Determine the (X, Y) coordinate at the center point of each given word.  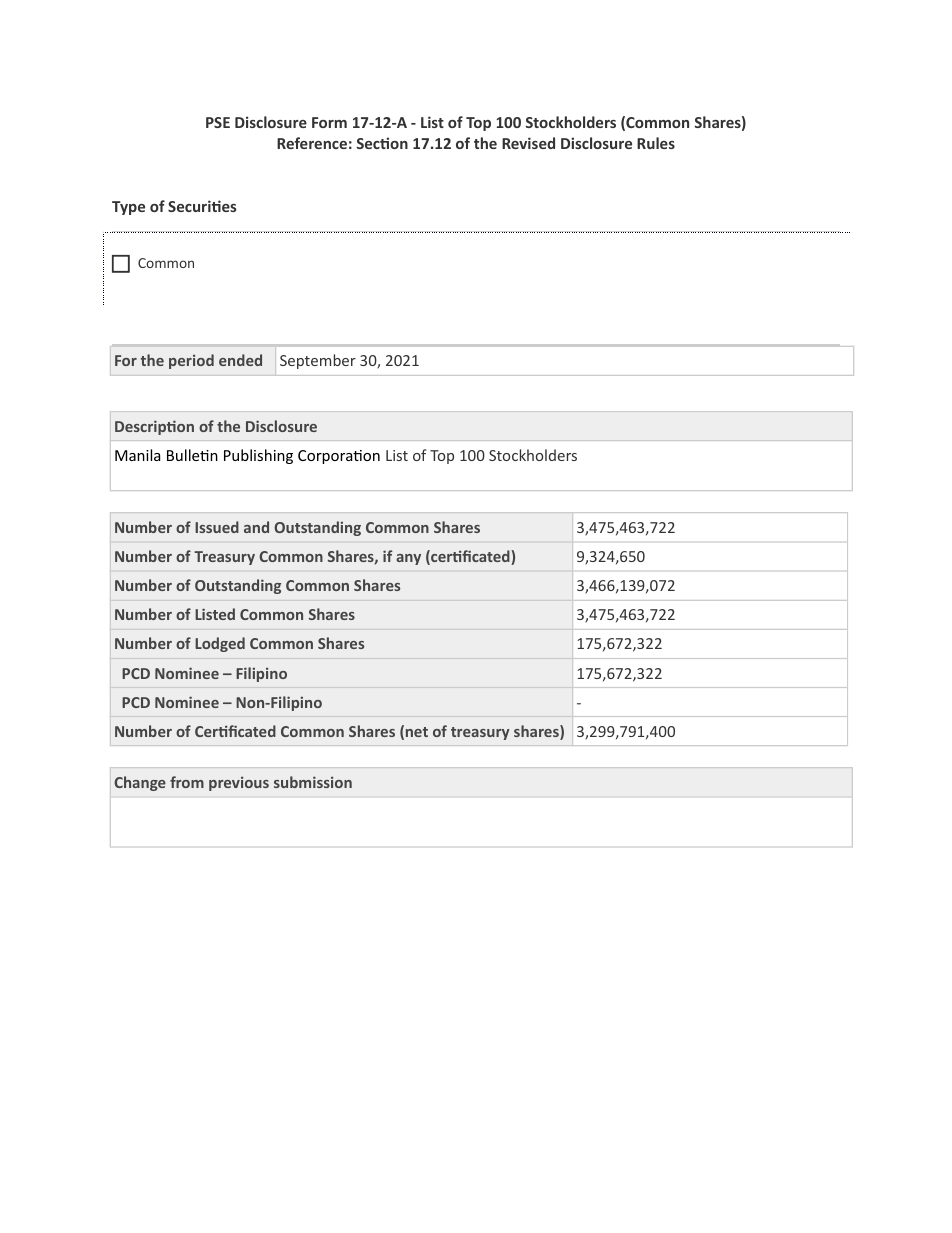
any (408, 559)
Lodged (220, 644)
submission (313, 782)
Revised (528, 143)
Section (382, 143)
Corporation (339, 457)
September (318, 361)
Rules (656, 143)
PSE (218, 122)
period (191, 361)
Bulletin (192, 455)
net (417, 732)
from (187, 782)
